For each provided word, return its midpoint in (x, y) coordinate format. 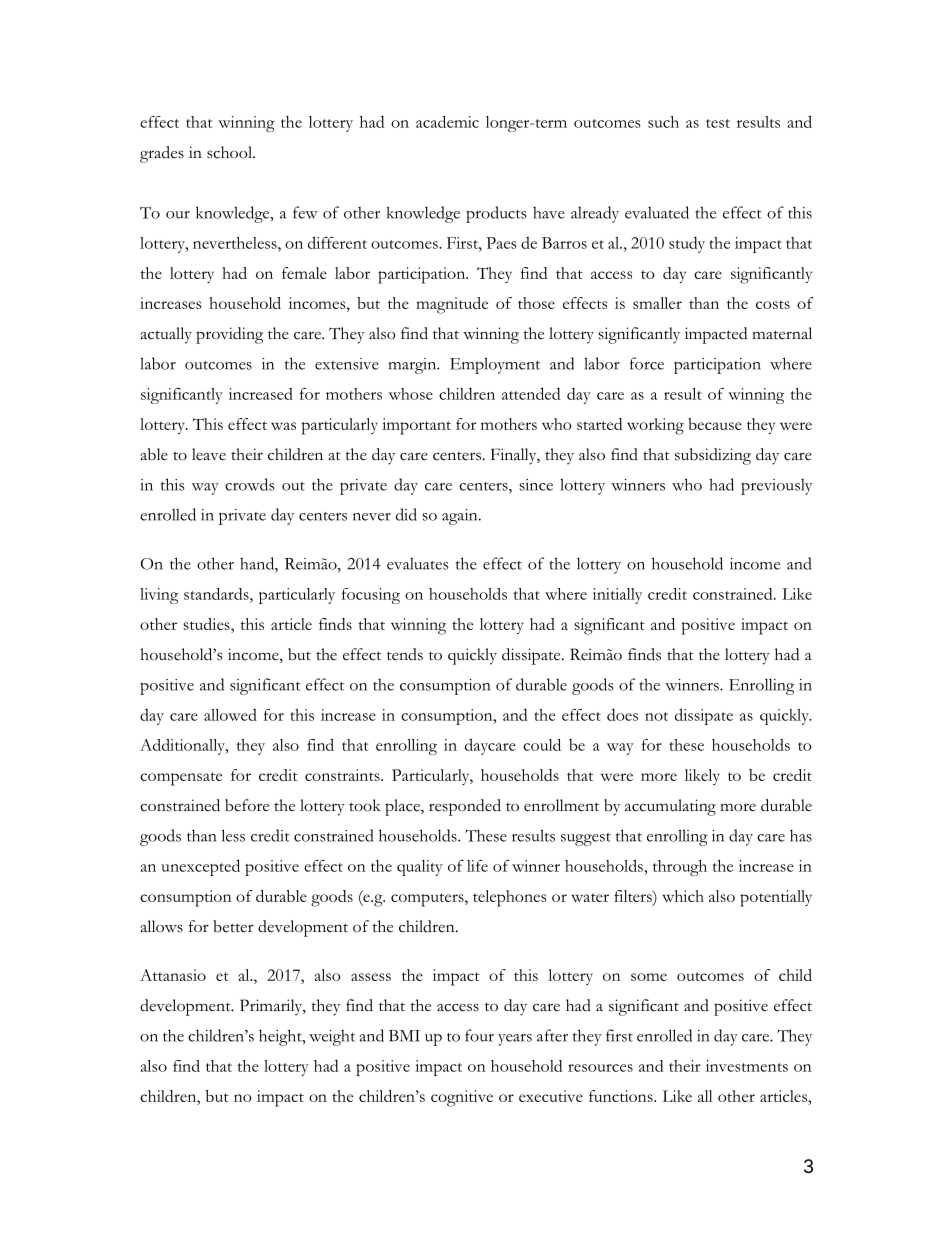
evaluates (418, 563)
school (230, 152)
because (715, 424)
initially (617, 596)
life (477, 866)
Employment (495, 365)
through (680, 868)
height (281, 1037)
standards (217, 594)
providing (229, 335)
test (718, 123)
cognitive (462, 1098)
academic (447, 122)
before (247, 805)
